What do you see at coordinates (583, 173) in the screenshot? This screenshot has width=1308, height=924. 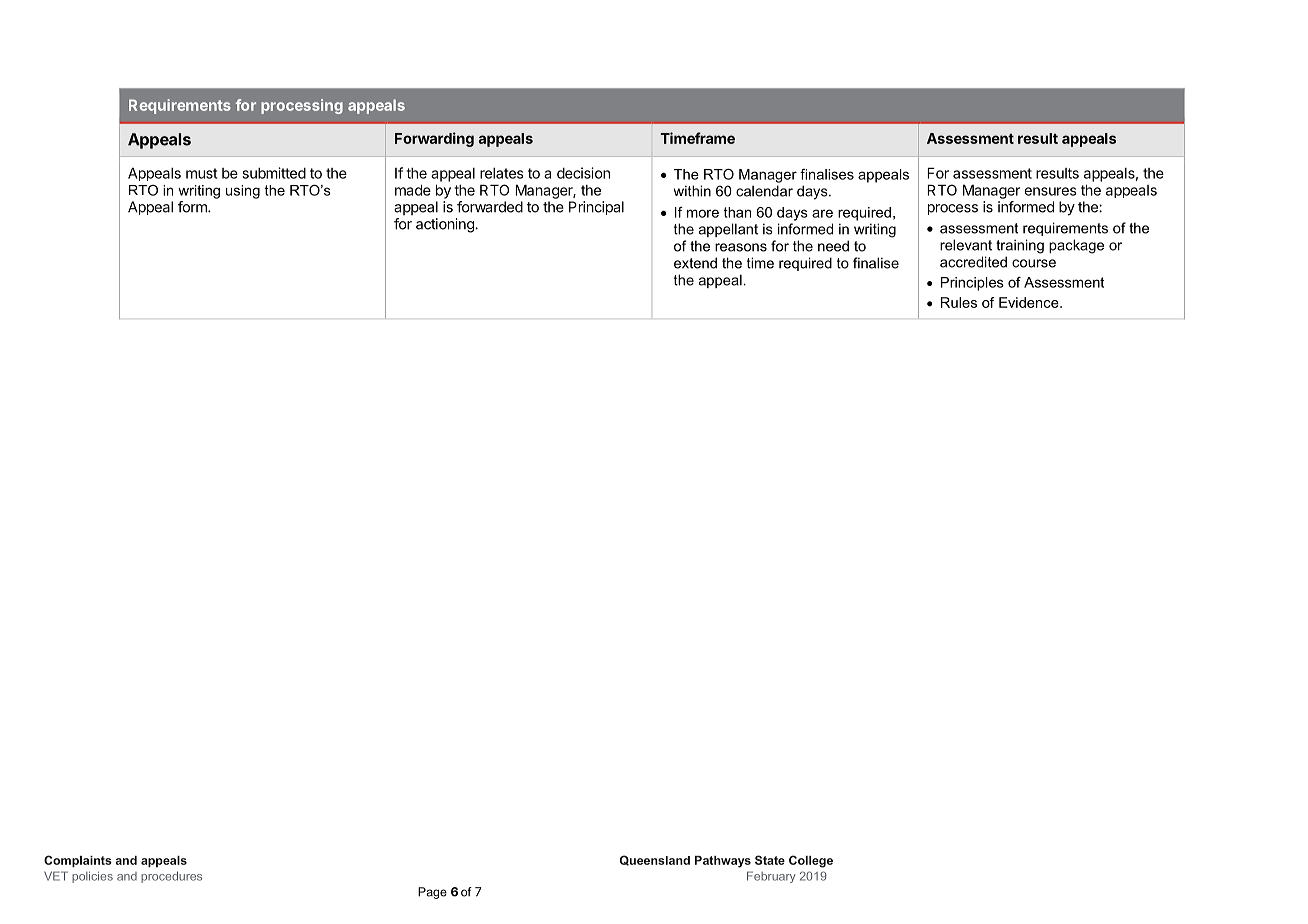 I see `decision` at bounding box center [583, 173].
